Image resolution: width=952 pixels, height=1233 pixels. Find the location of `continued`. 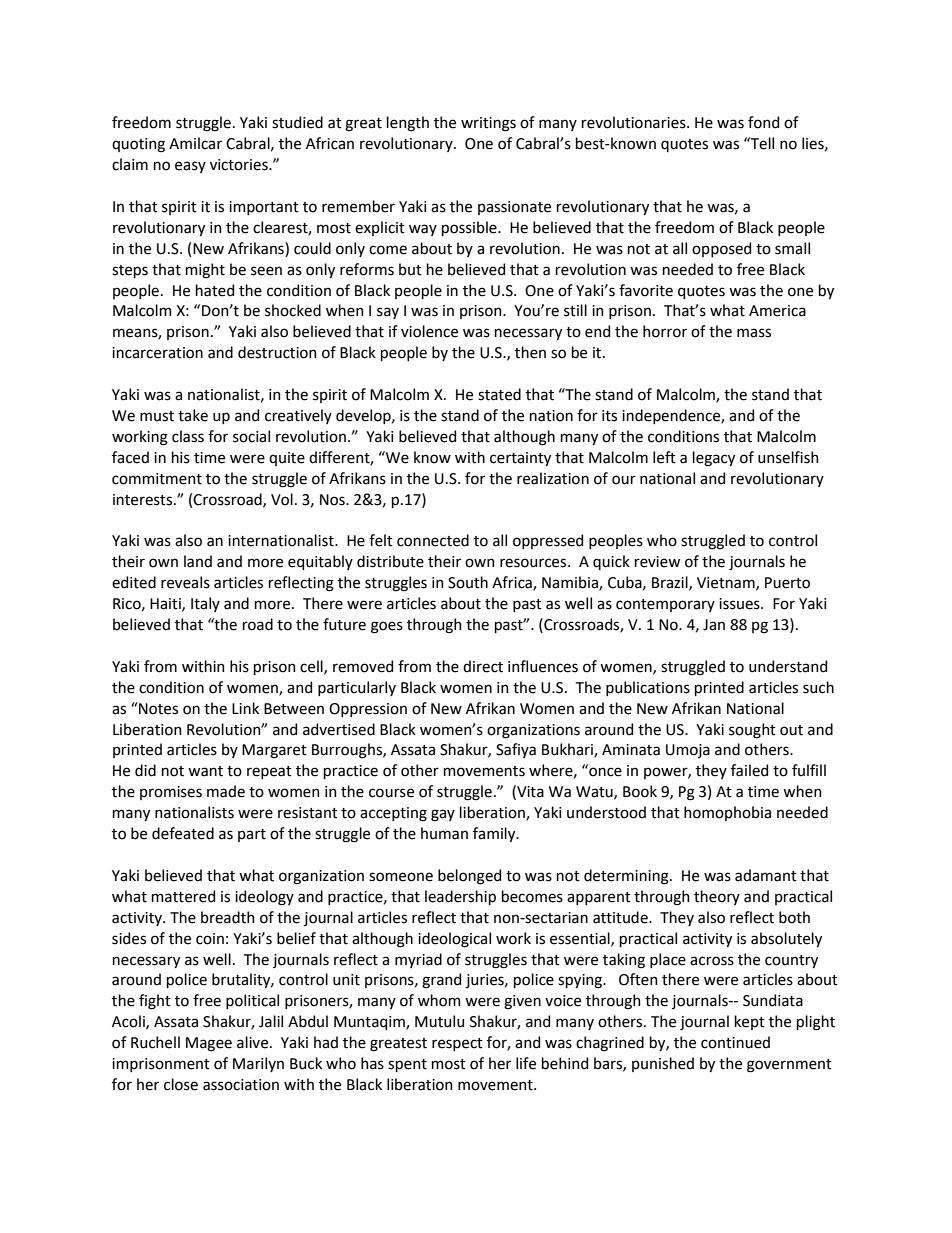

continued is located at coordinates (735, 1042).
